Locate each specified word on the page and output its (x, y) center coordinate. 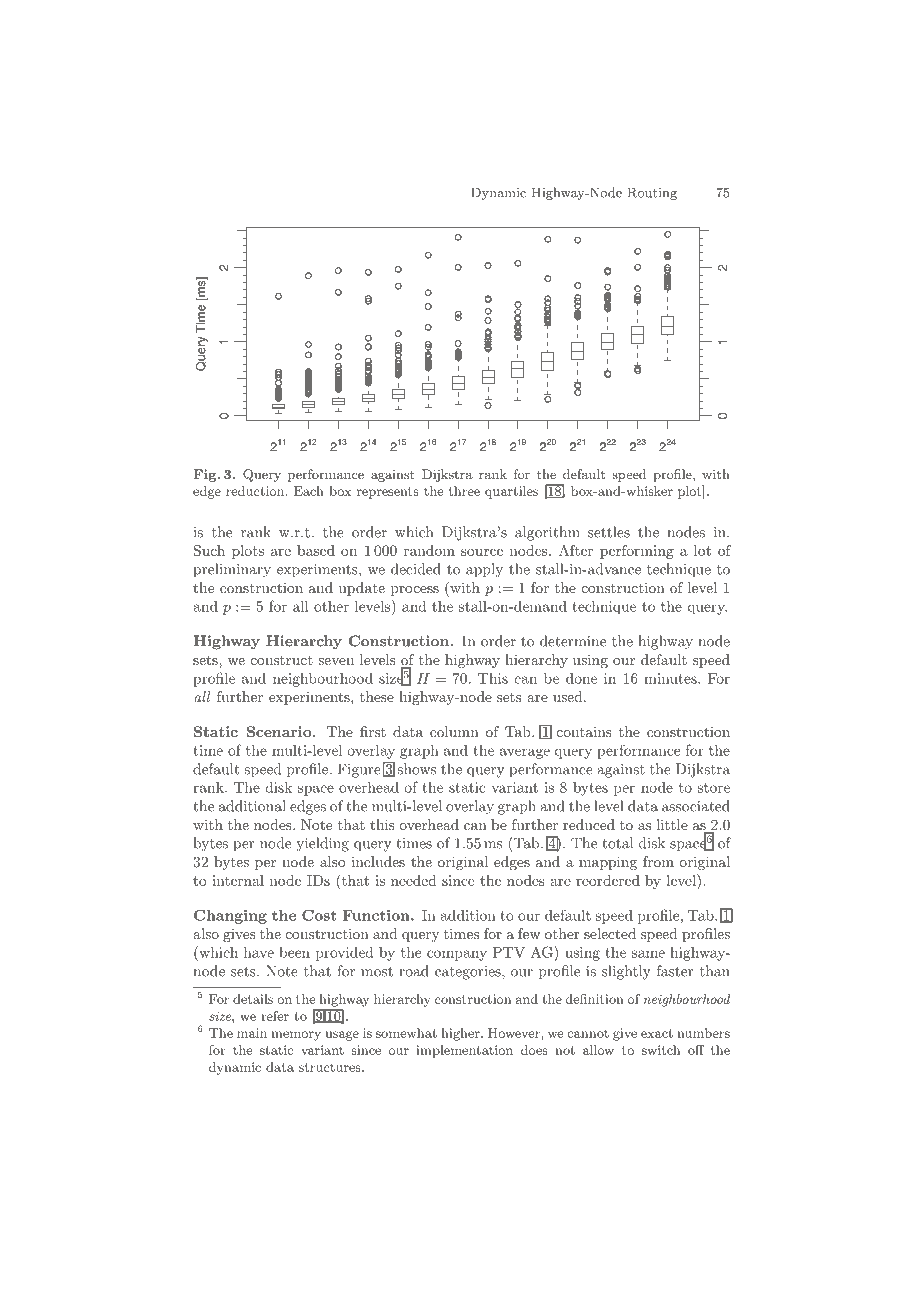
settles (609, 532)
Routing (652, 193)
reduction (256, 491)
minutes (671, 678)
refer (275, 1016)
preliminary (232, 570)
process (415, 591)
